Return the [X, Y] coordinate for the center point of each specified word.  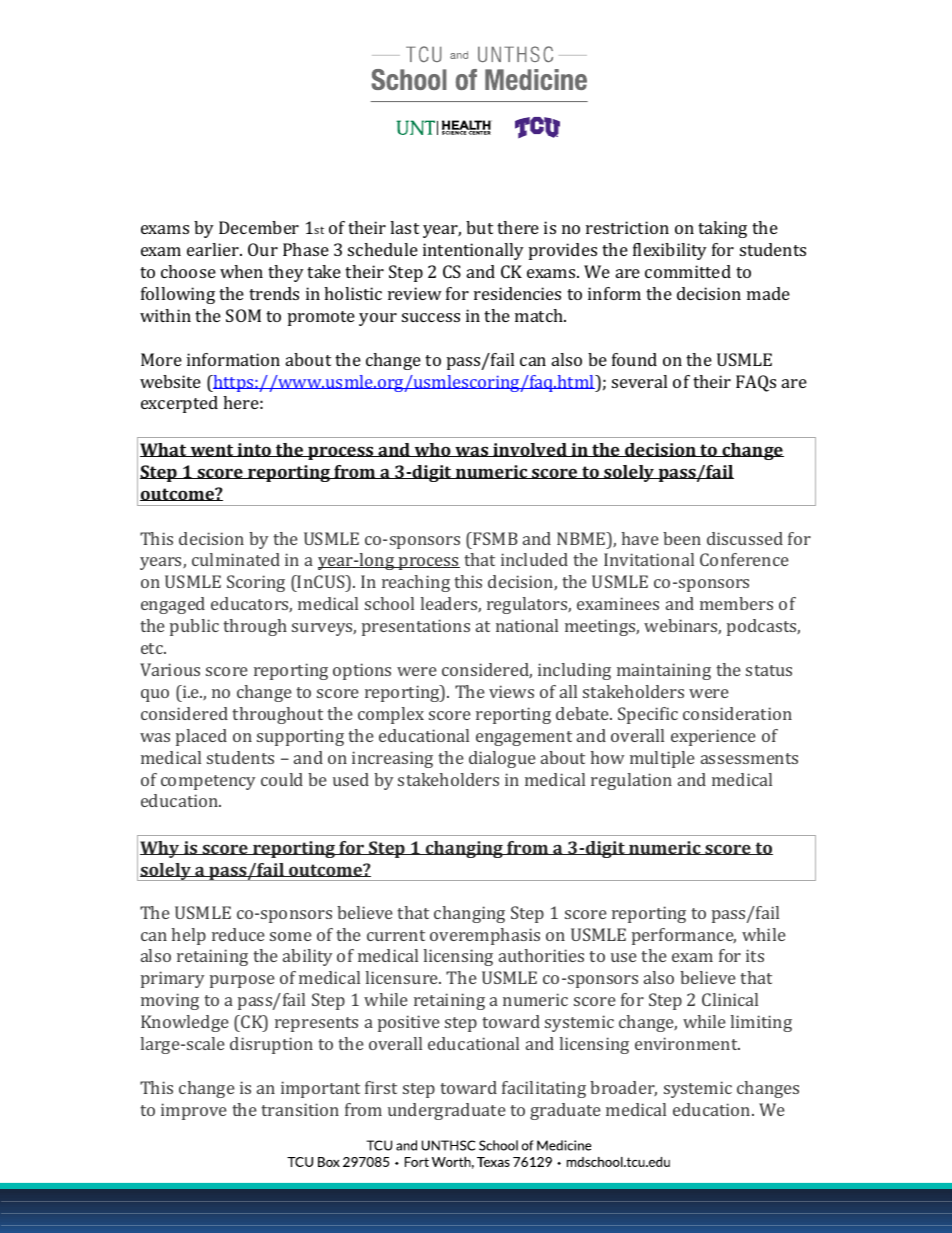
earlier [214, 249]
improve [194, 1111]
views [511, 691]
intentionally [473, 251]
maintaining [664, 671]
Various [170, 669]
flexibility [670, 251]
